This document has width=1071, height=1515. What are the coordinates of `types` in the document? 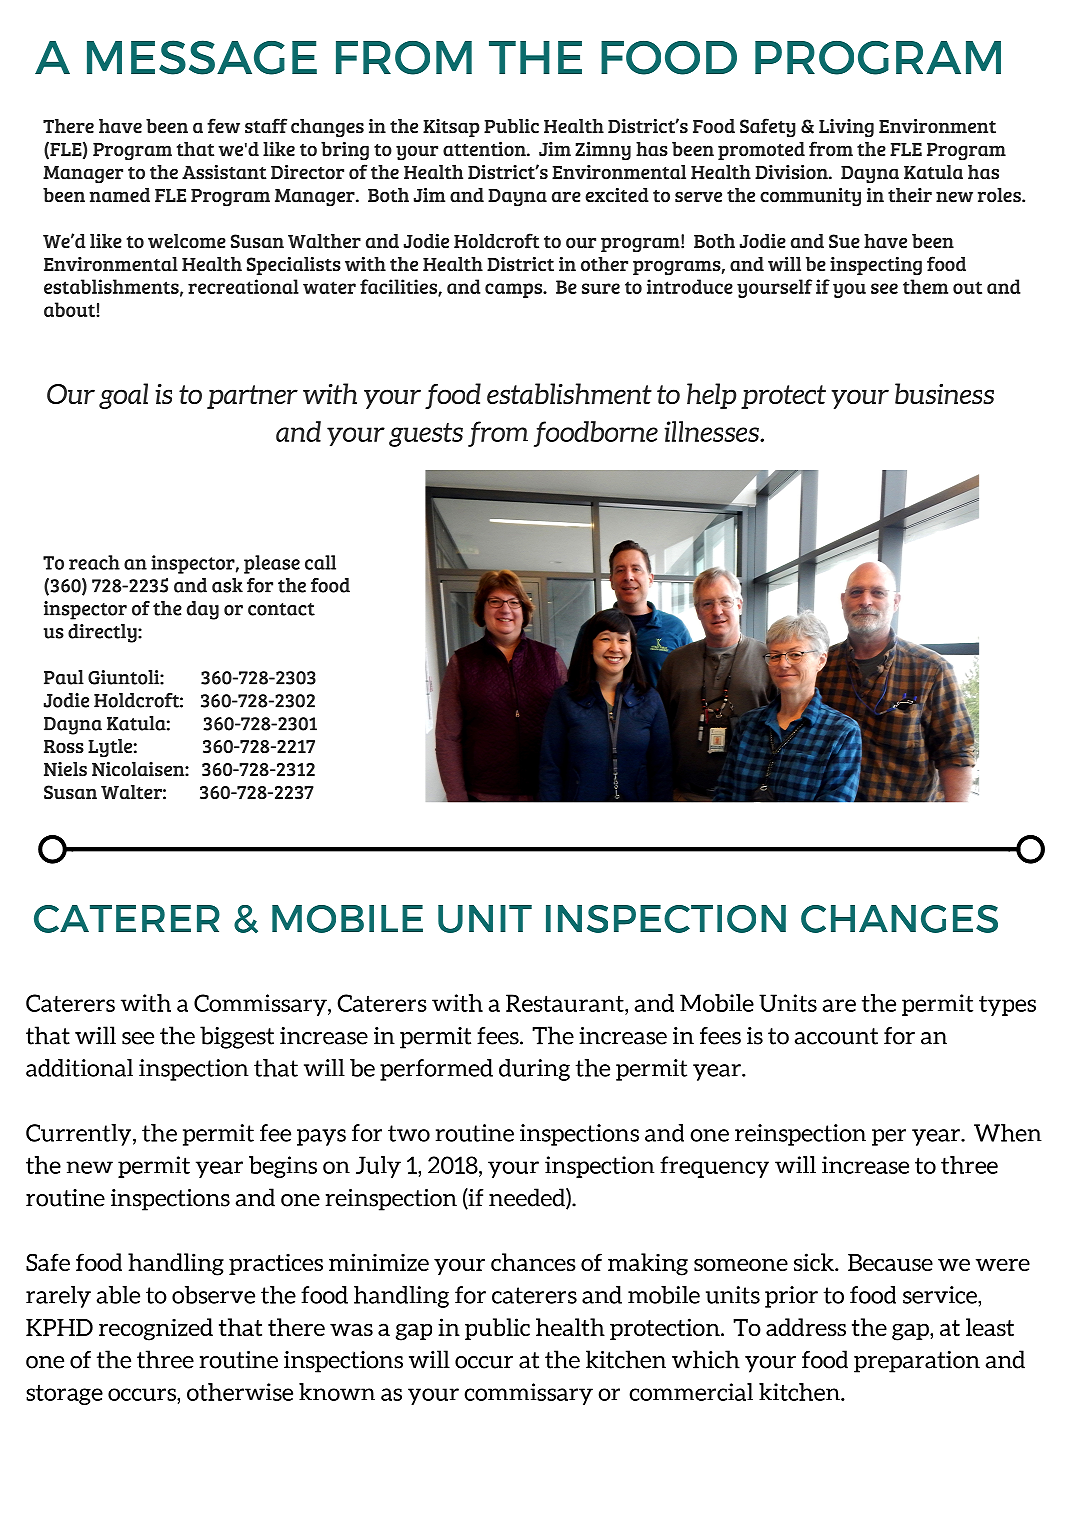 It's located at (1007, 1005).
